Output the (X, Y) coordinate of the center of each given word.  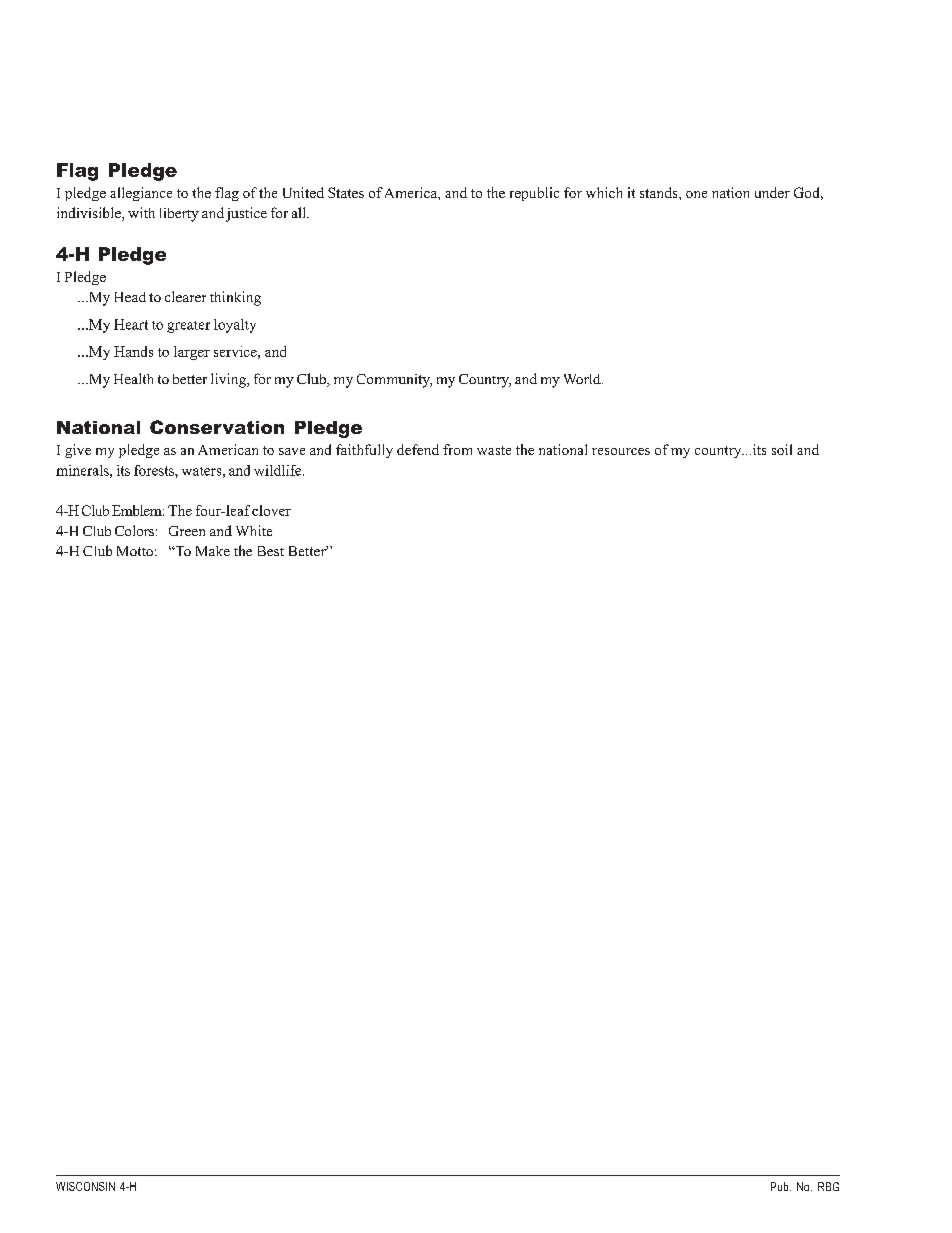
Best (271, 551)
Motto (135, 551)
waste (494, 450)
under (772, 192)
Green (187, 531)
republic (534, 194)
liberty (179, 215)
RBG (828, 1186)
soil (782, 449)
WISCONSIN (85, 1186)
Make (213, 551)
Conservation (217, 427)
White (254, 530)
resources (621, 451)
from (457, 449)
